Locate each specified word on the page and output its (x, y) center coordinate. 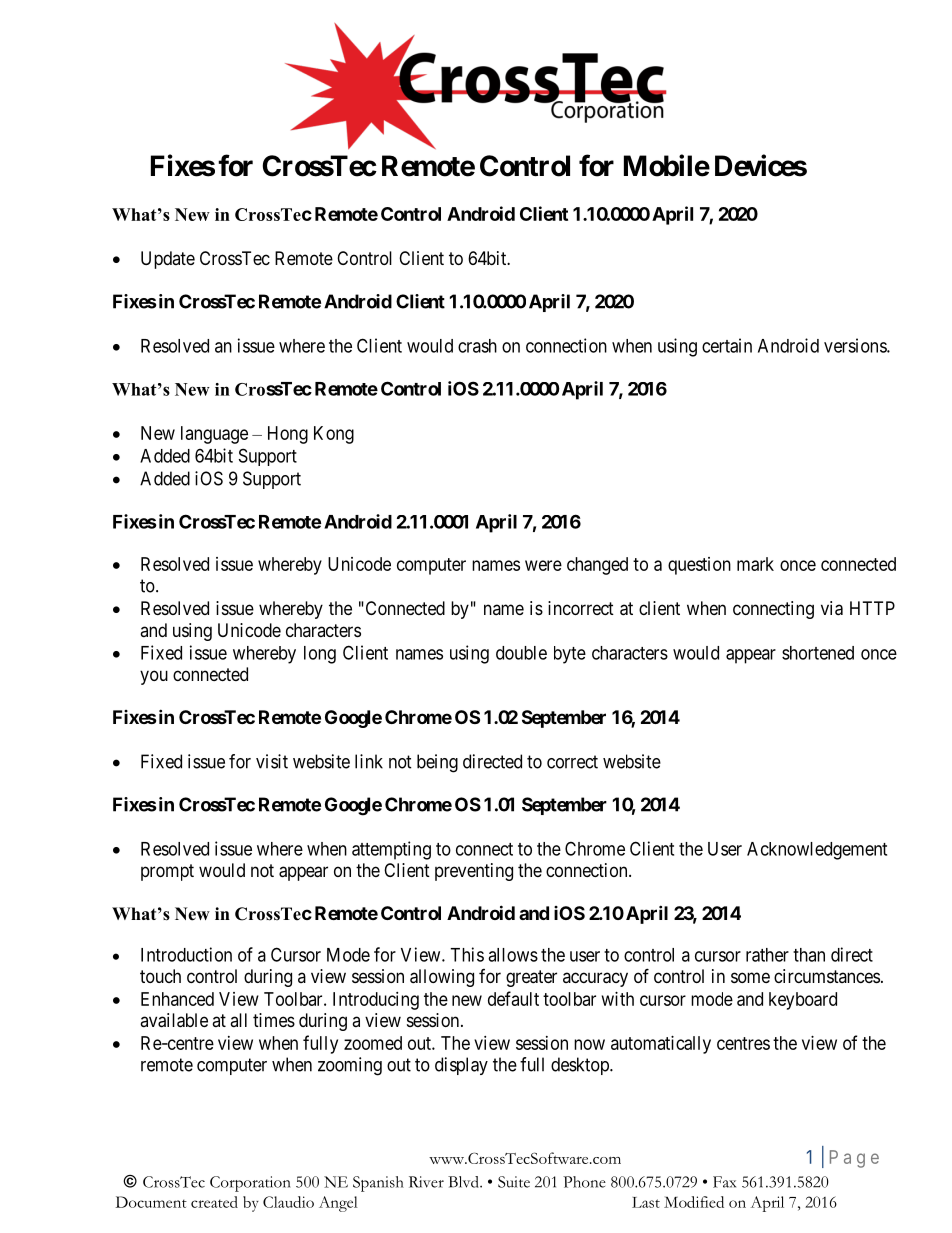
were (543, 565)
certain (727, 345)
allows (513, 955)
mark (755, 564)
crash (477, 346)
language (214, 435)
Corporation (250, 1184)
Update (168, 260)
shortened (818, 653)
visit (272, 761)
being (437, 763)
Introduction (186, 954)
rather (767, 955)
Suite (514, 1182)
